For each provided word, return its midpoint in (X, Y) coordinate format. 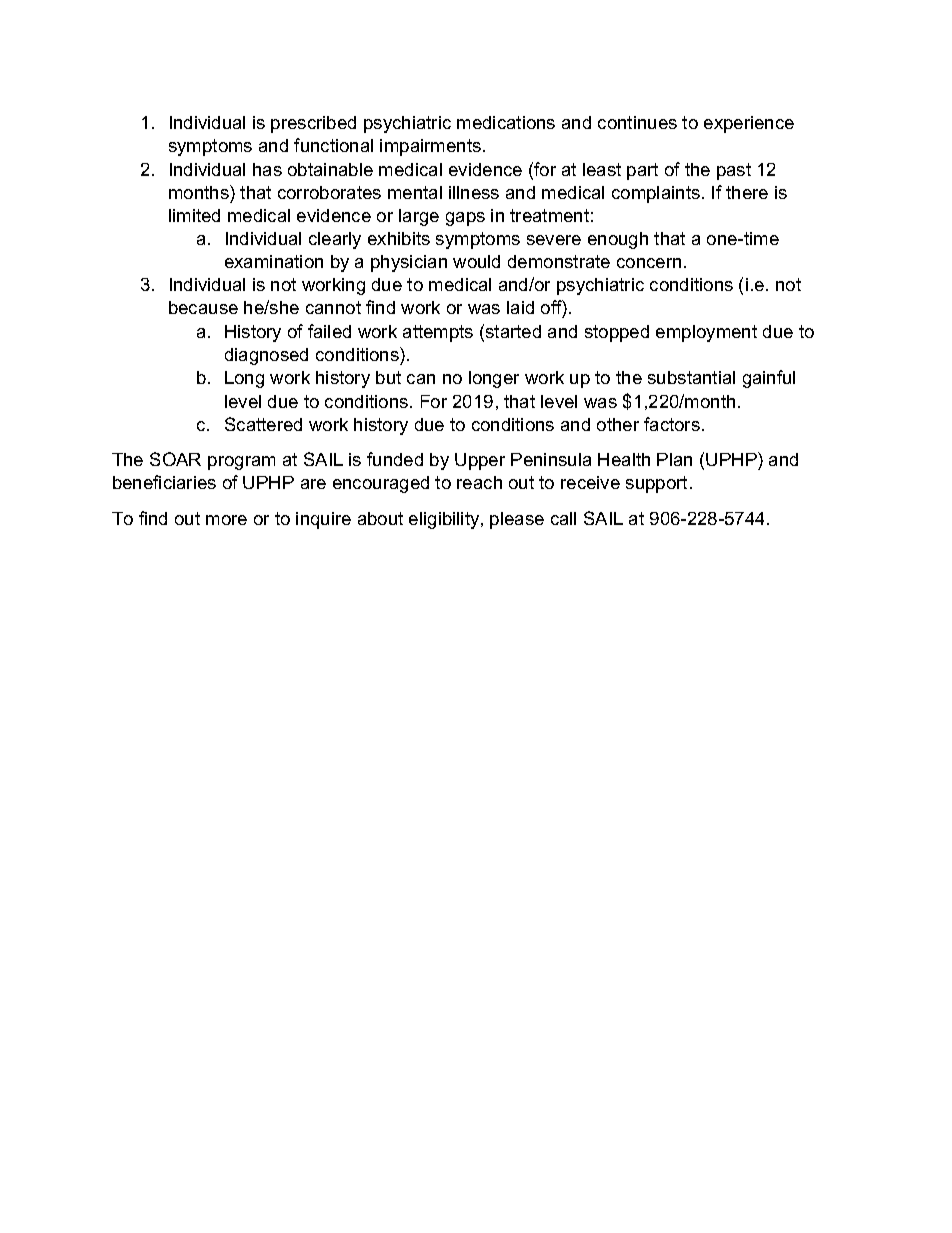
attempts (438, 333)
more (226, 520)
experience (749, 124)
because (203, 307)
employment (706, 333)
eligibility (445, 520)
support (656, 484)
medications (506, 122)
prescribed (313, 124)
